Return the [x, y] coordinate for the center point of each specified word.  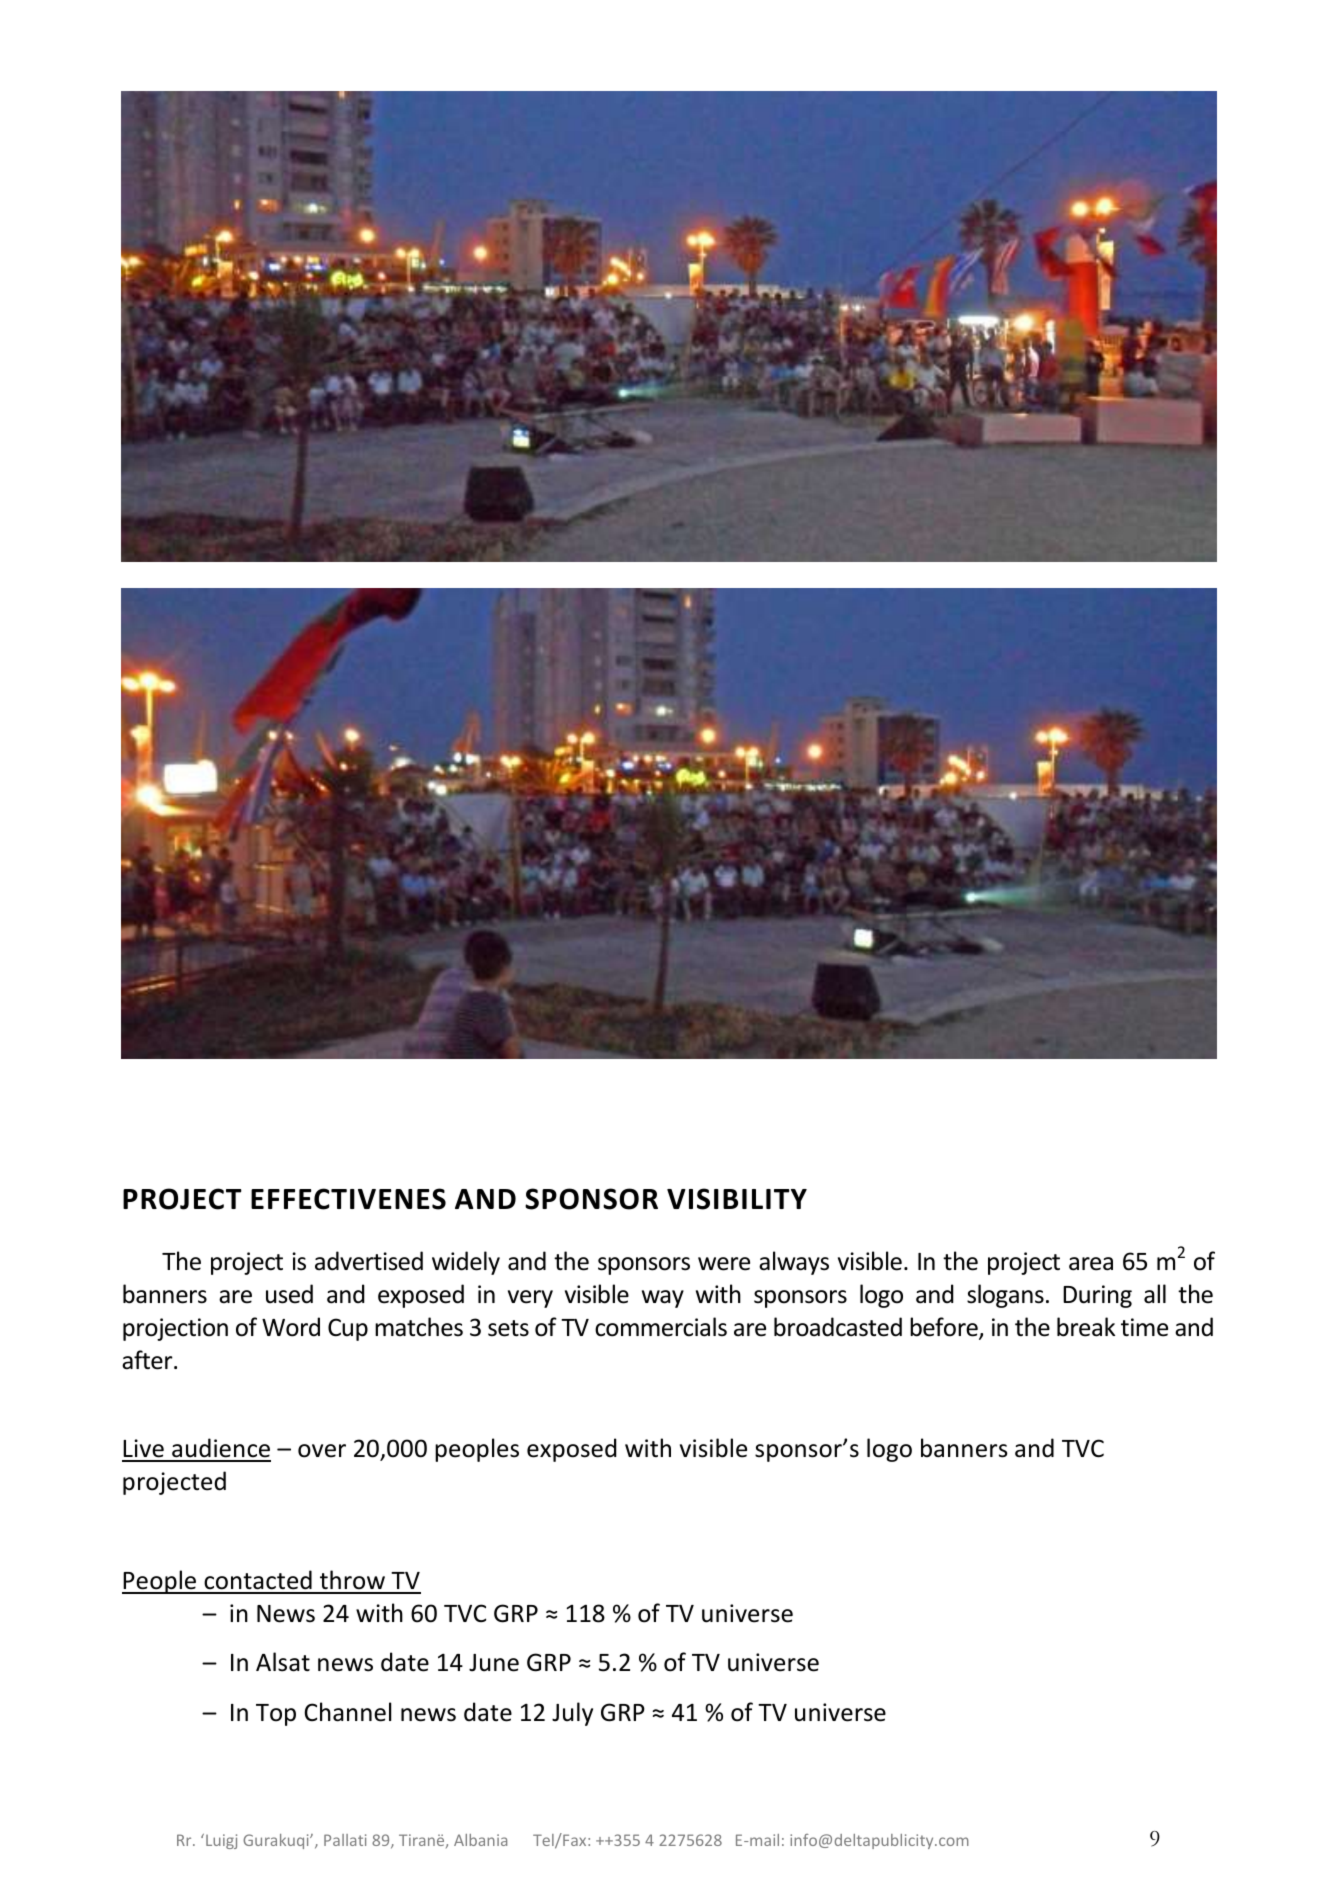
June [494, 1663]
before [945, 1328]
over [322, 1451]
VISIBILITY [737, 1199]
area [1091, 1264]
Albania [480, 1840]
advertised [369, 1261]
